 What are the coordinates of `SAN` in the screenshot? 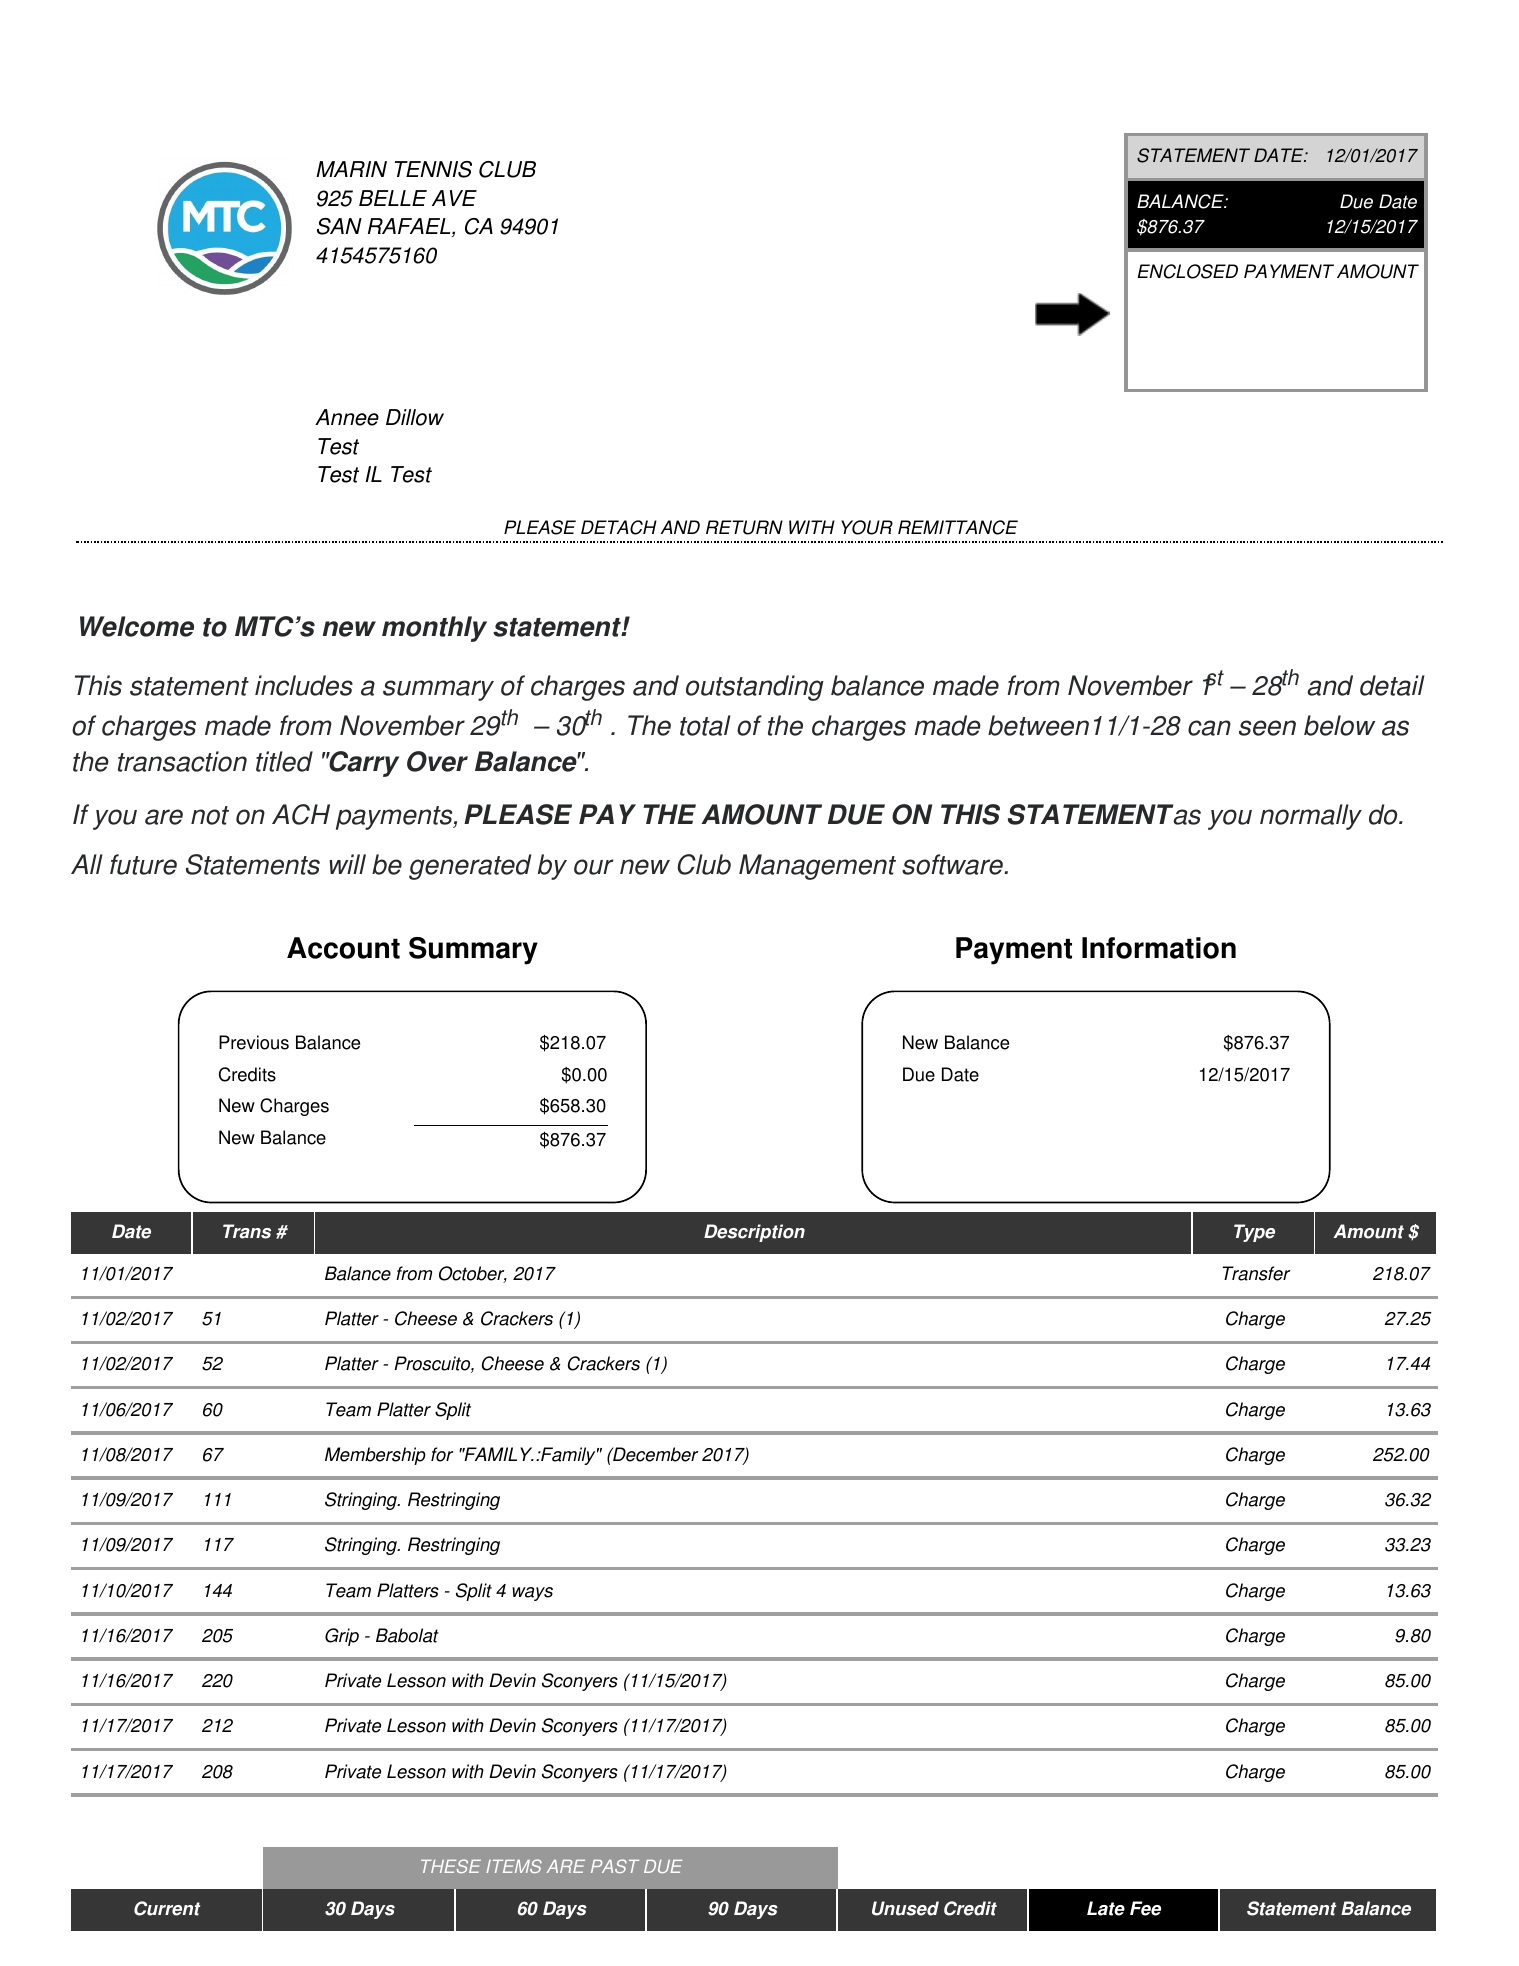 It's located at (339, 226).
